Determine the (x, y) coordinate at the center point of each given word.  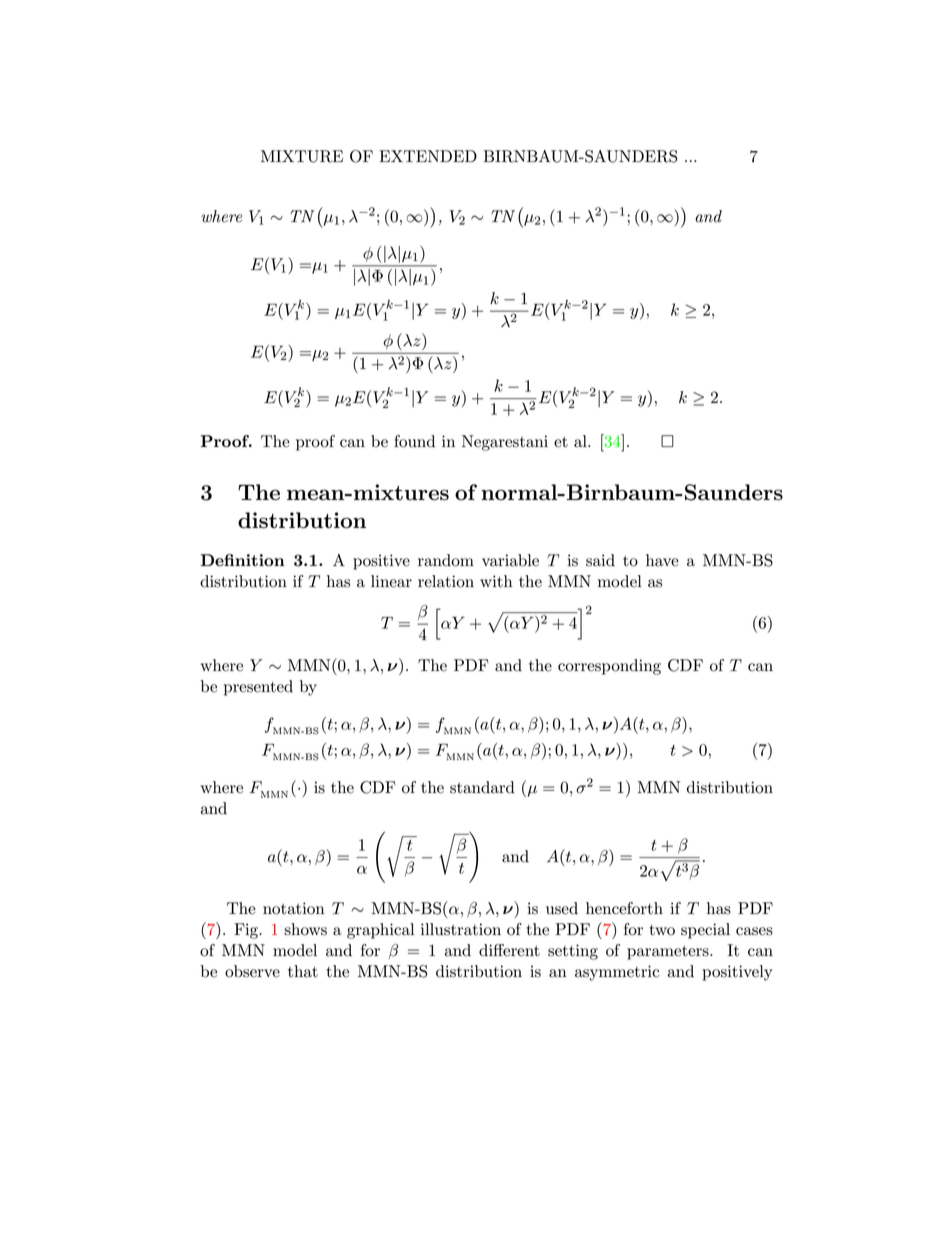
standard (482, 787)
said (600, 560)
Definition (243, 560)
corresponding (609, 667)
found (414, 441)
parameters (669, 953)
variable (510, 560)
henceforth (624, 908)
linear (391, 581)
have (662, 560)
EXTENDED (428, 156)
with (496, 581)
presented (258, 688)
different (509, 950)
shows (305, 929)
